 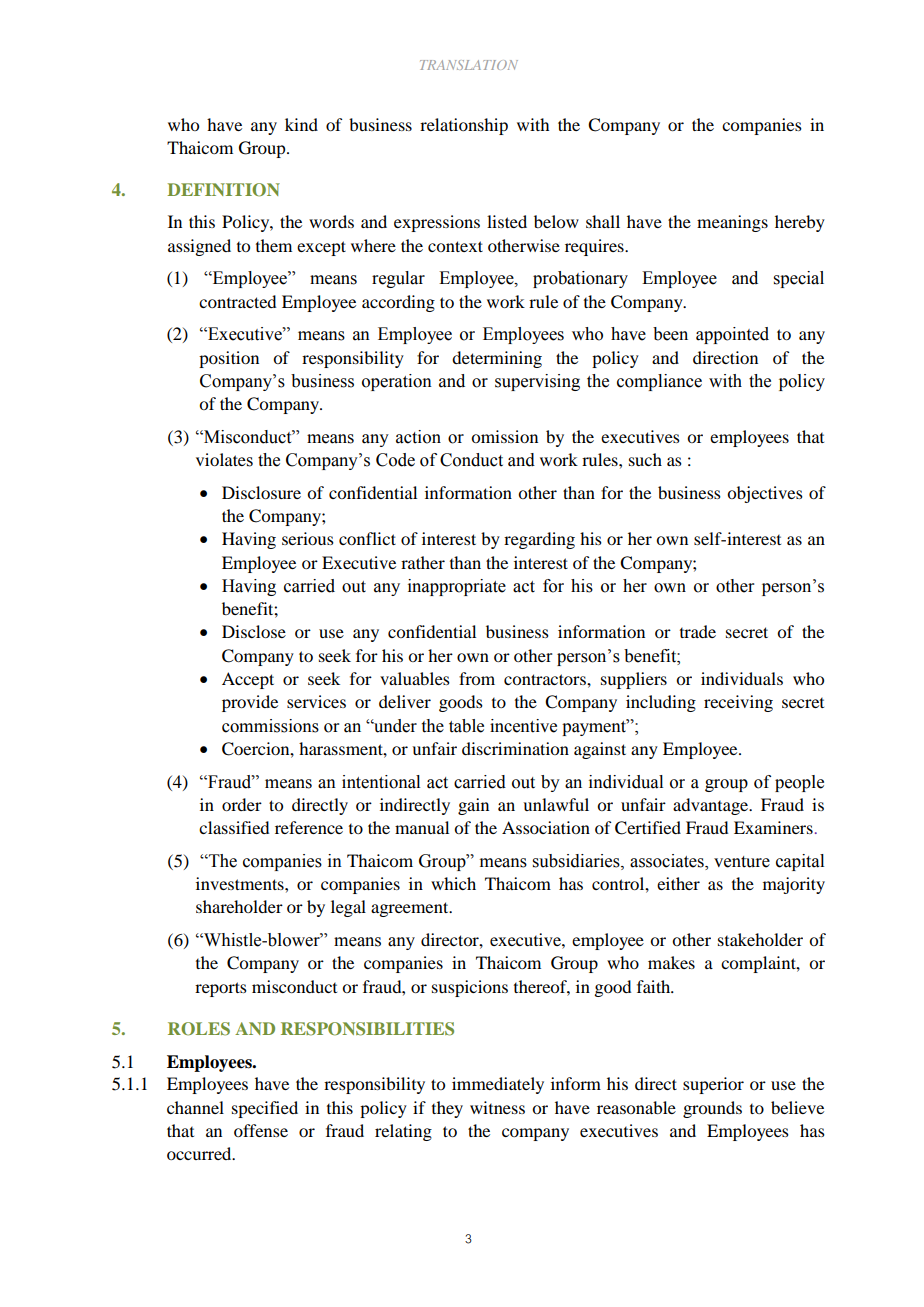 I want to click on witness, so click(x=497, y=1107).
